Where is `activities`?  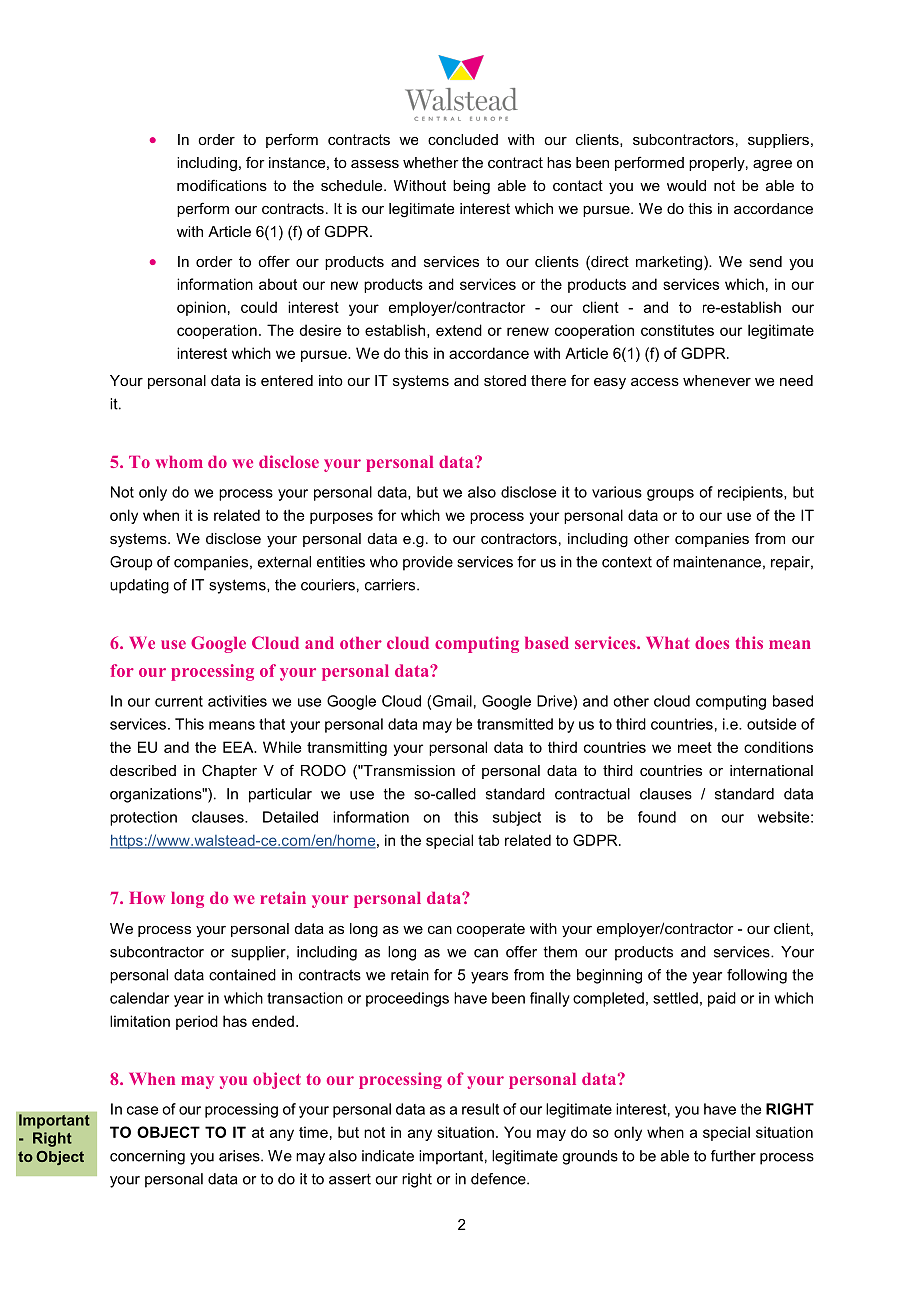 activities is located at coordinates (237, 701).
